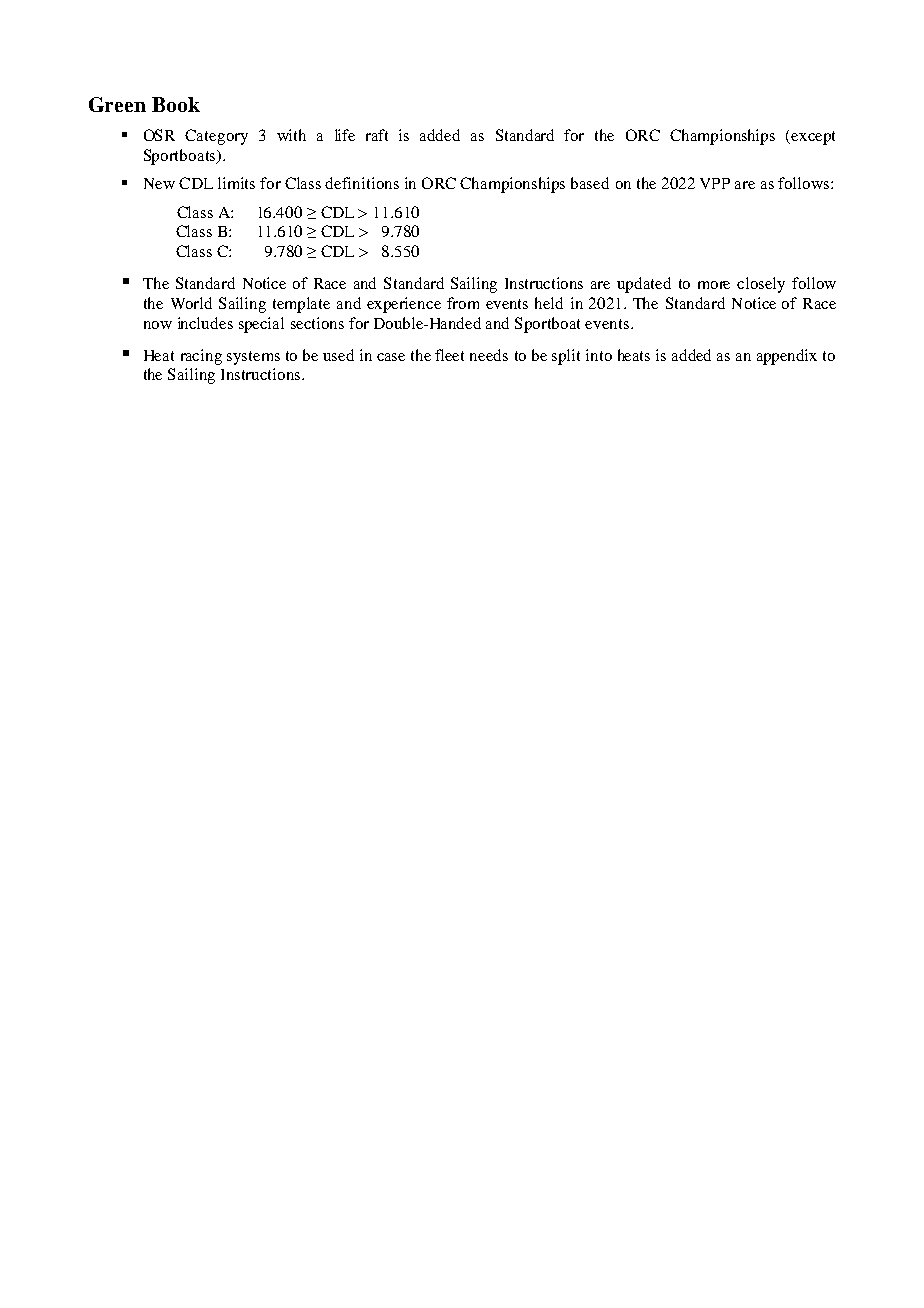  I want to click on from, so click(463, 303).
